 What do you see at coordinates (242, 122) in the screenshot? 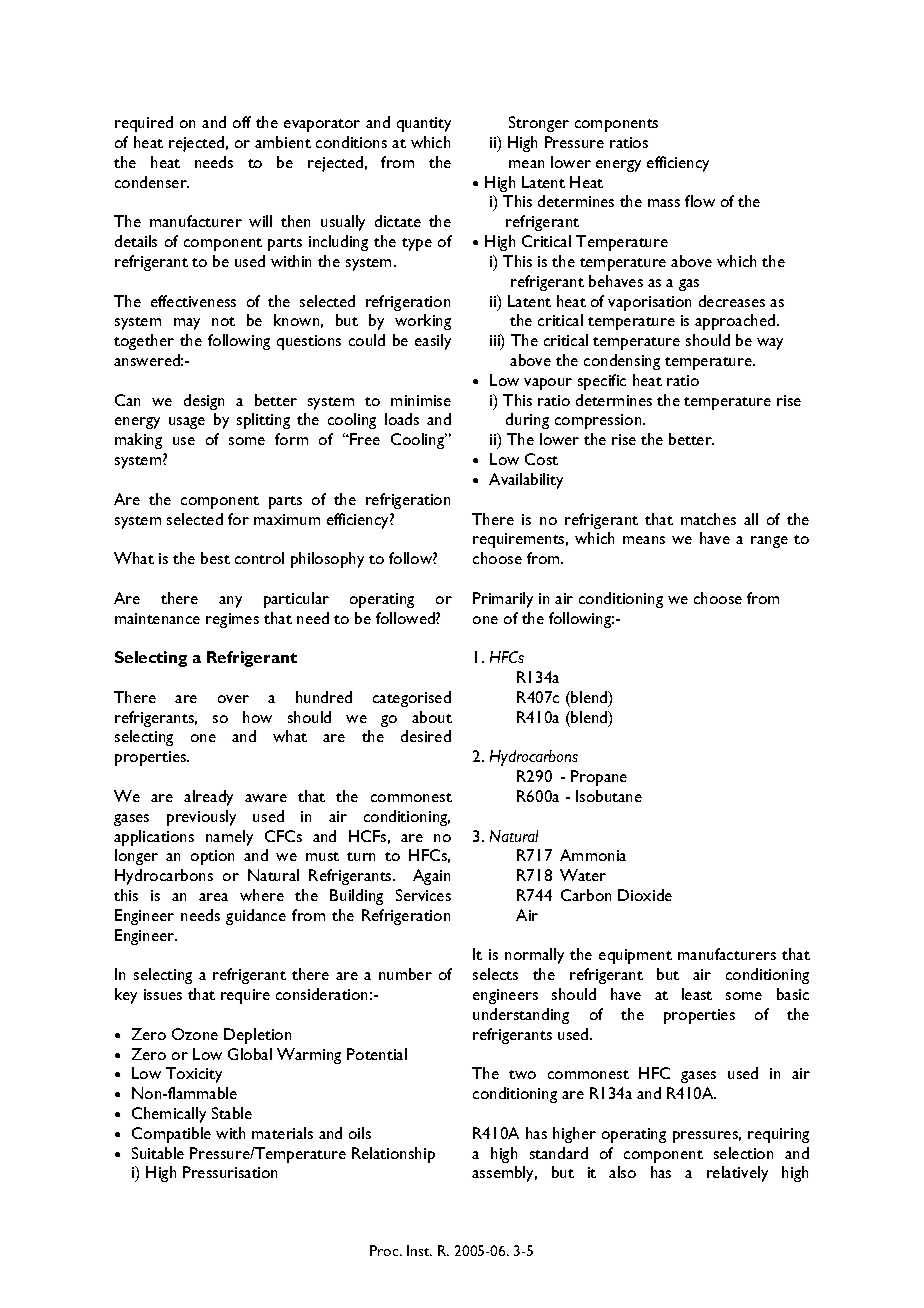
I see `off` at bounding box center [242, 122].
